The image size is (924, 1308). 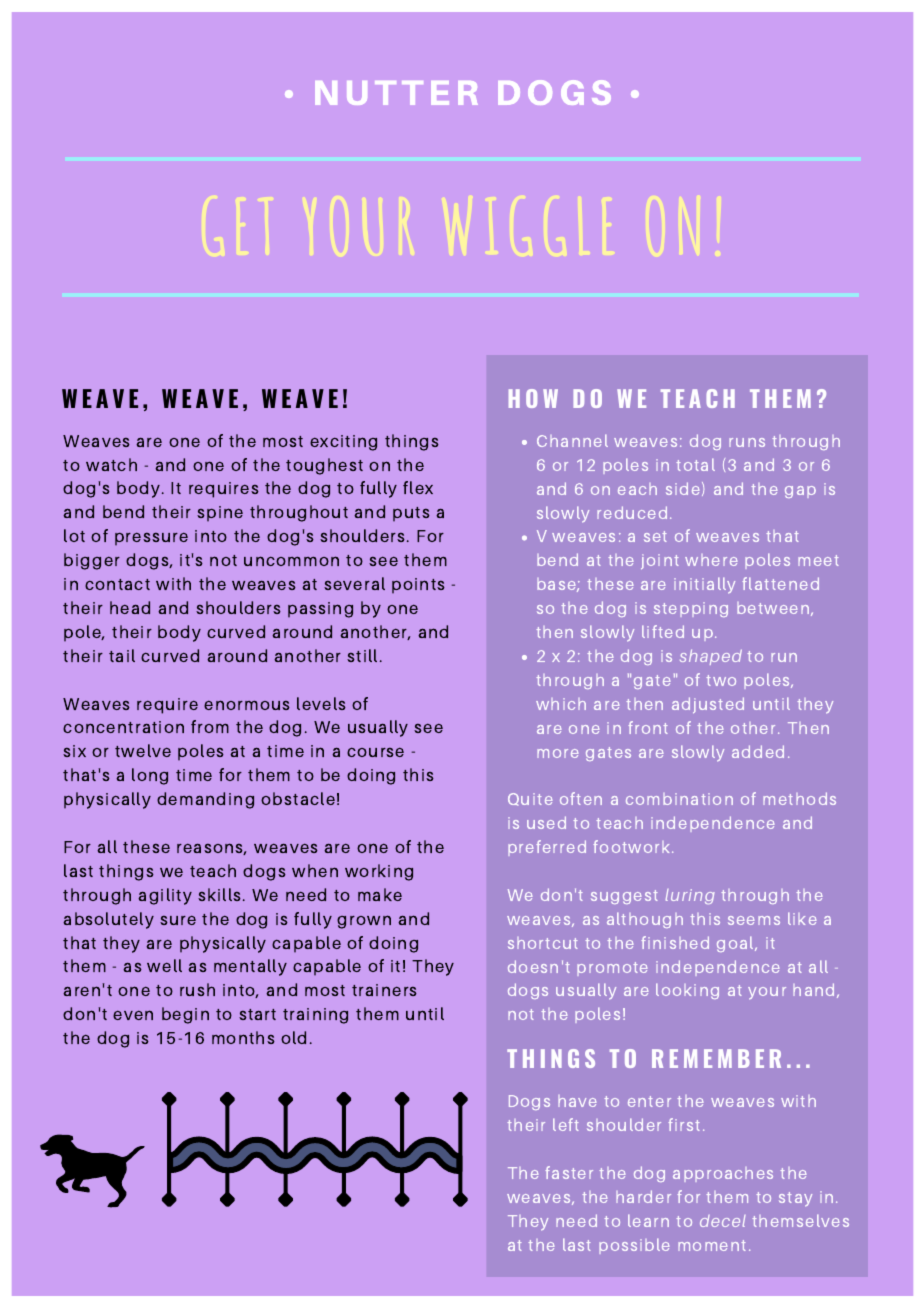 What do you see at coordinates (712, 1245) in the document?
I see `moment` at bounding box center [712, 1245].
